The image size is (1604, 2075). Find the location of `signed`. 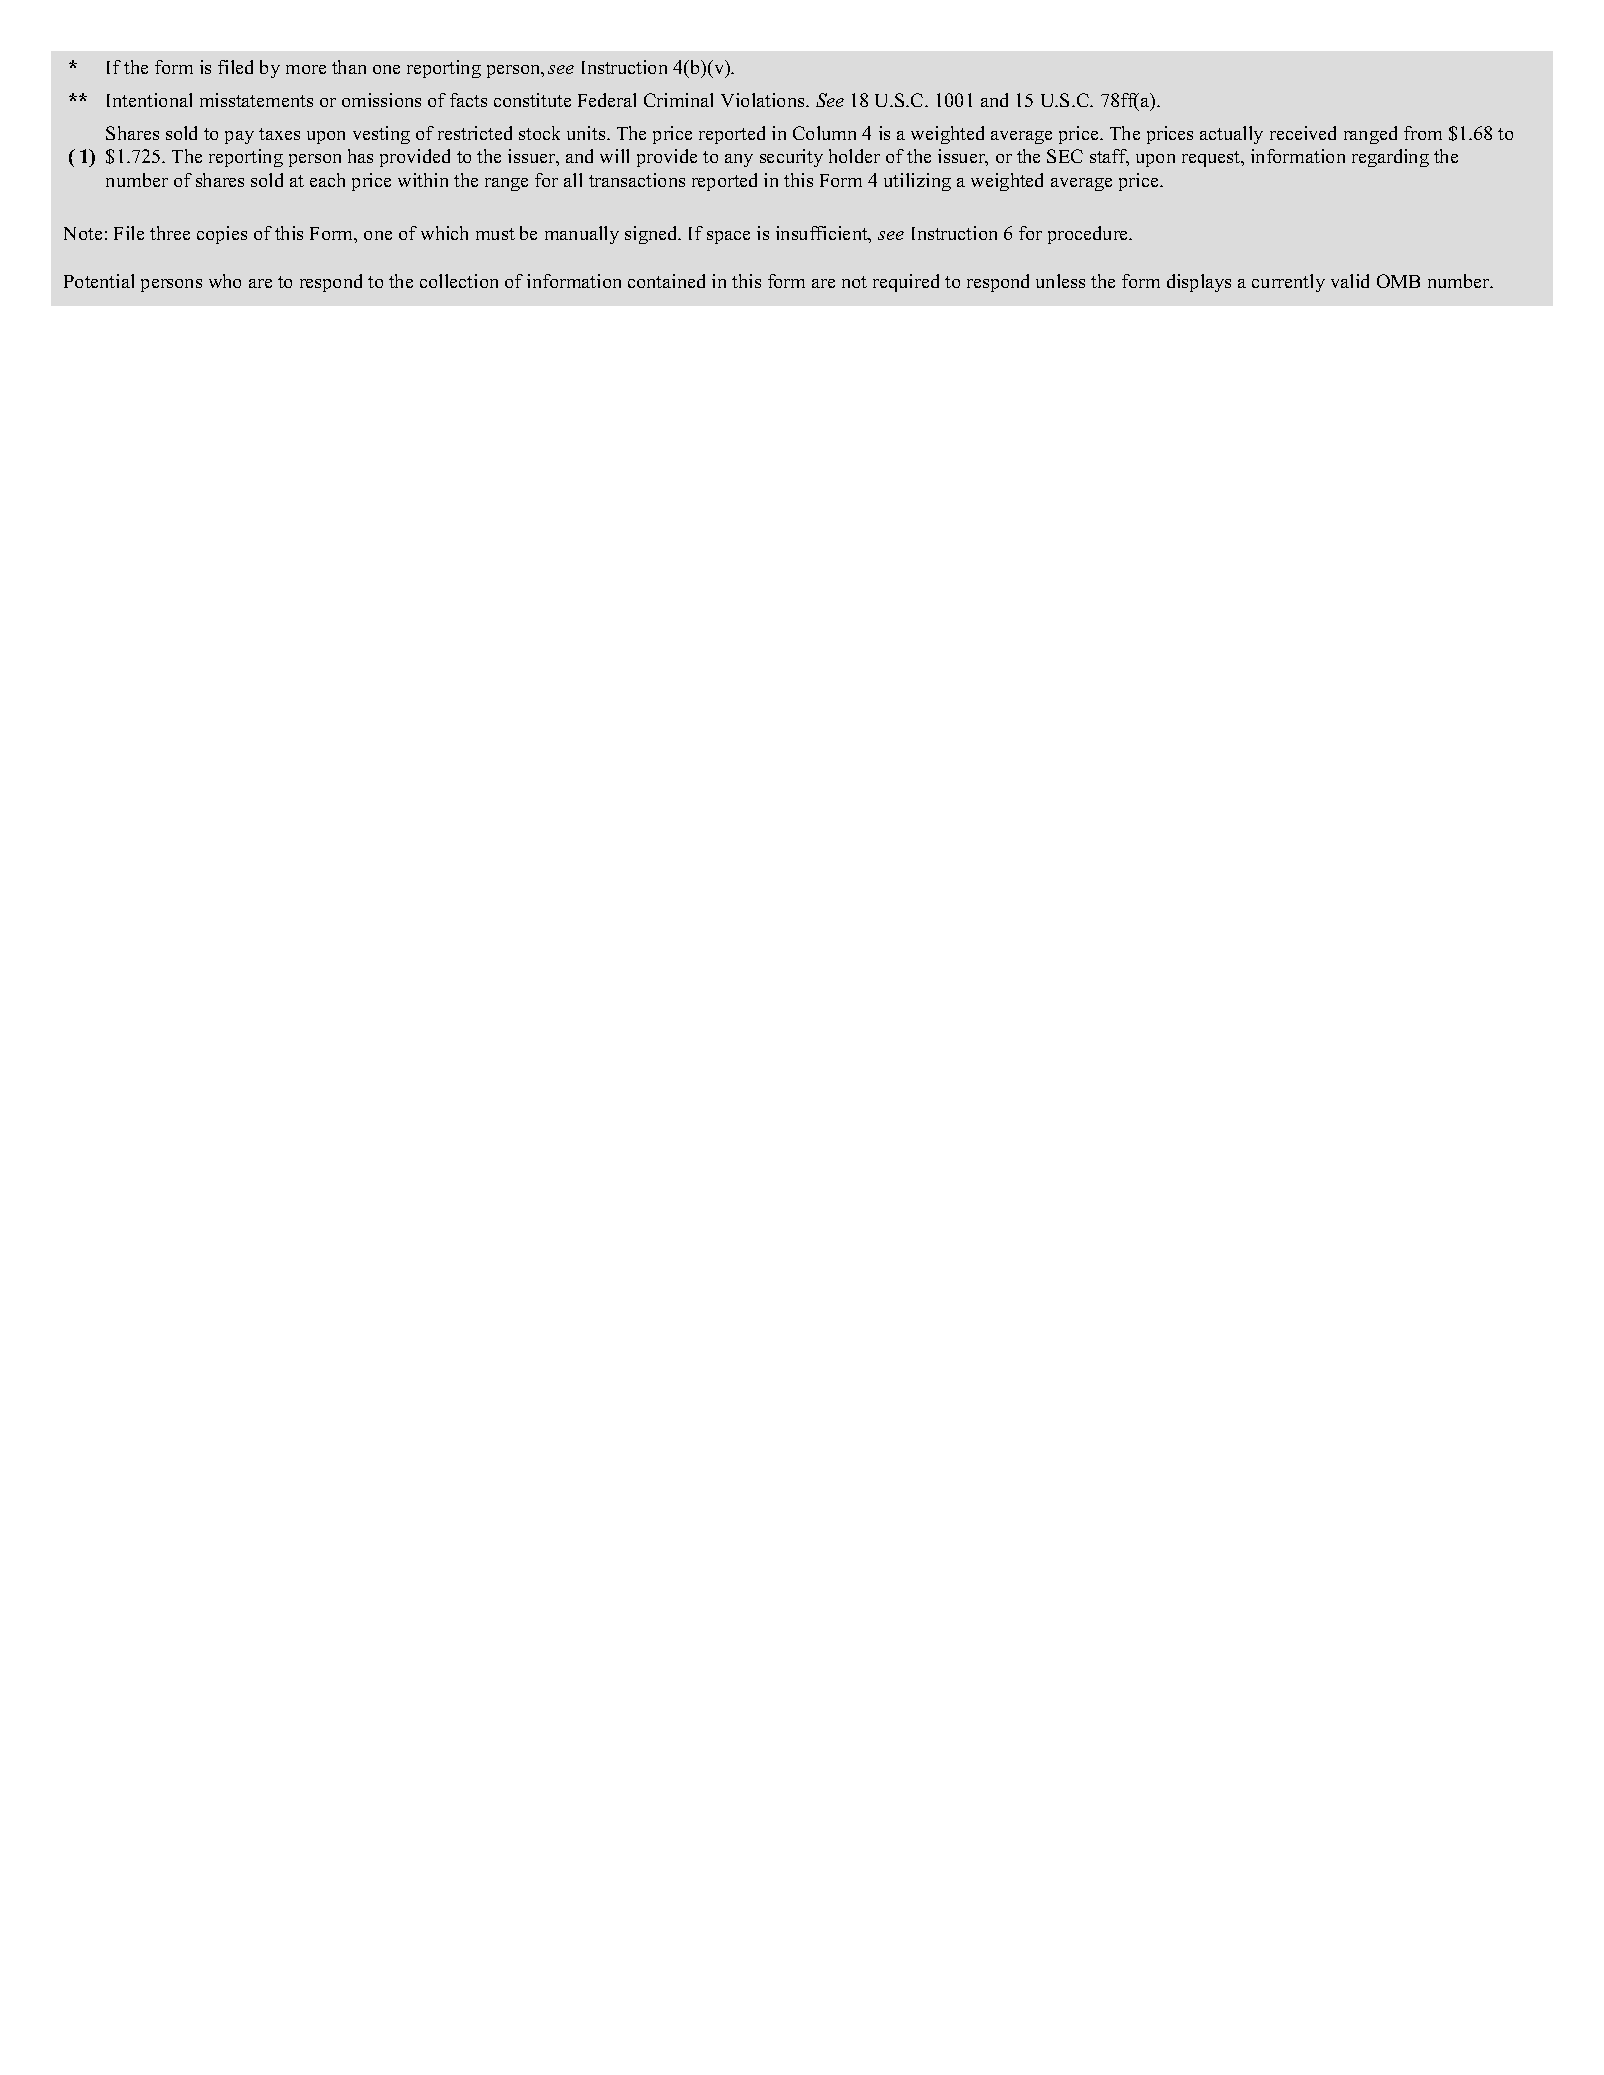

signed is located at coordinates (652, 235).
